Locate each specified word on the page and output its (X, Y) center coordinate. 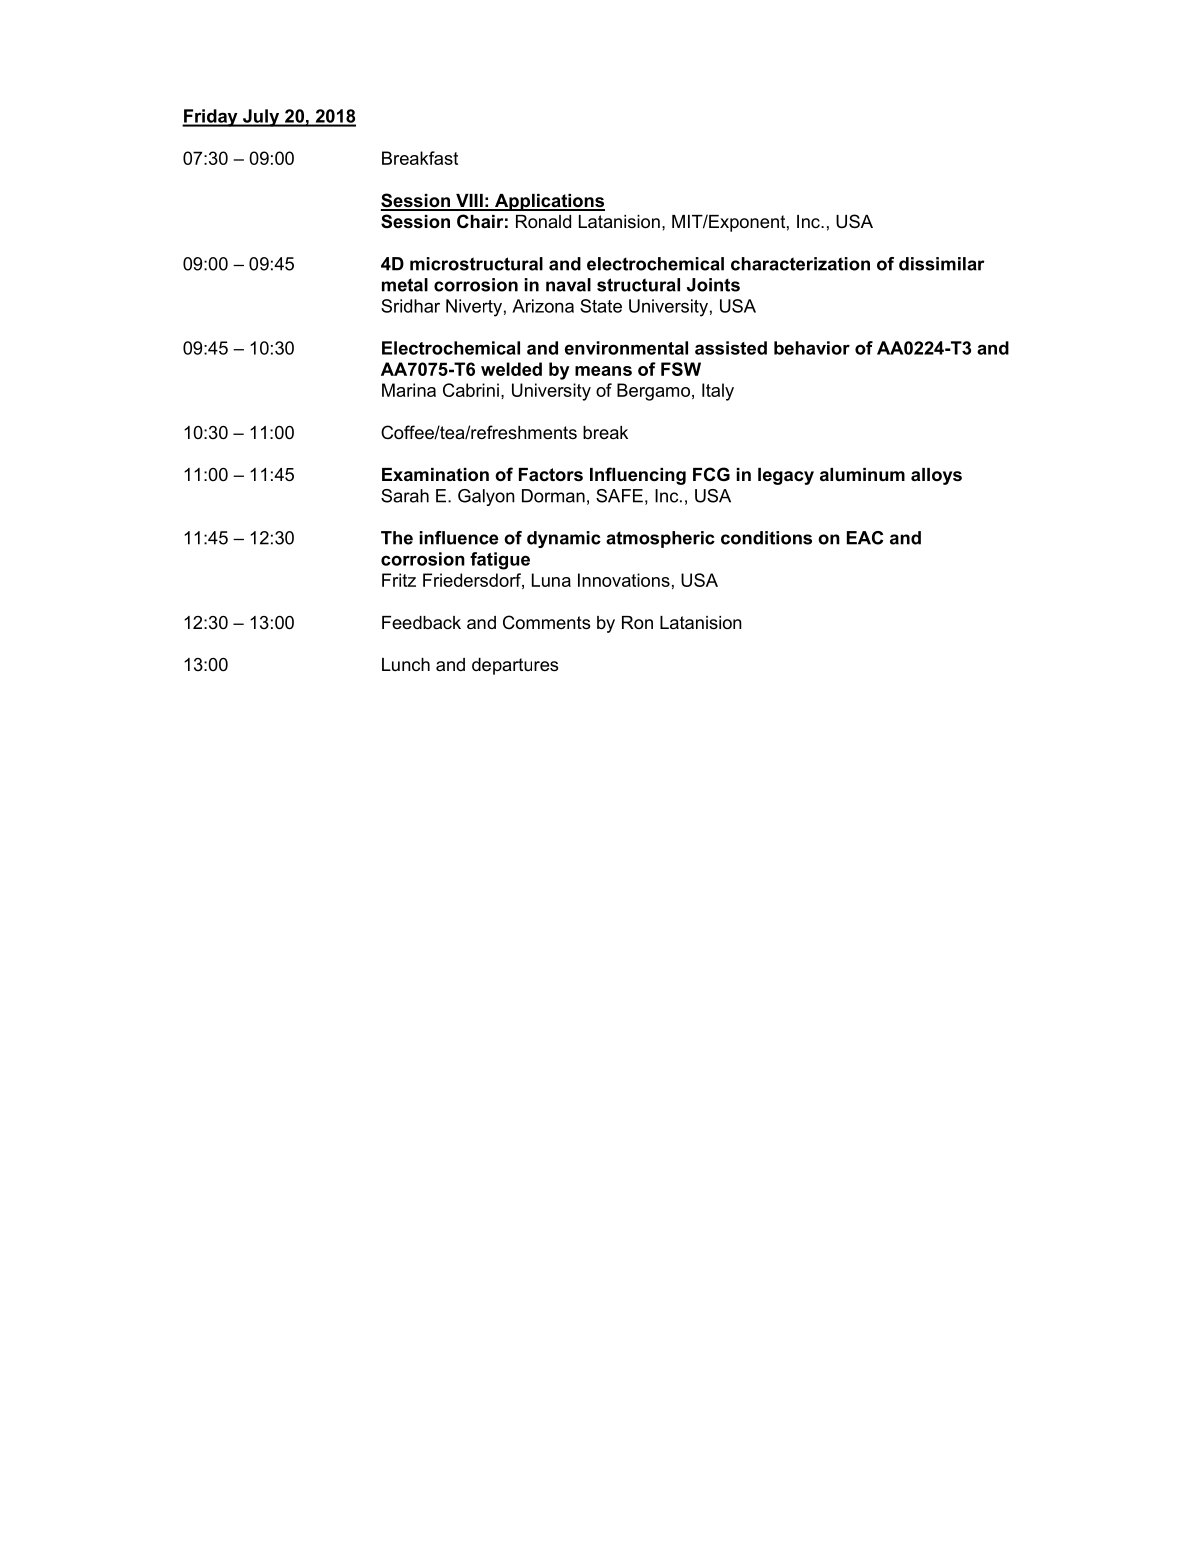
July (261, 118)
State (601, 306)
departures (515, 666)
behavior (812, 348)
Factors (551, 475)
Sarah (405, 496)
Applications (548, 202)
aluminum (862, 474)
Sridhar (410, 306)
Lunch (406, 664)
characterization (800, 264)
